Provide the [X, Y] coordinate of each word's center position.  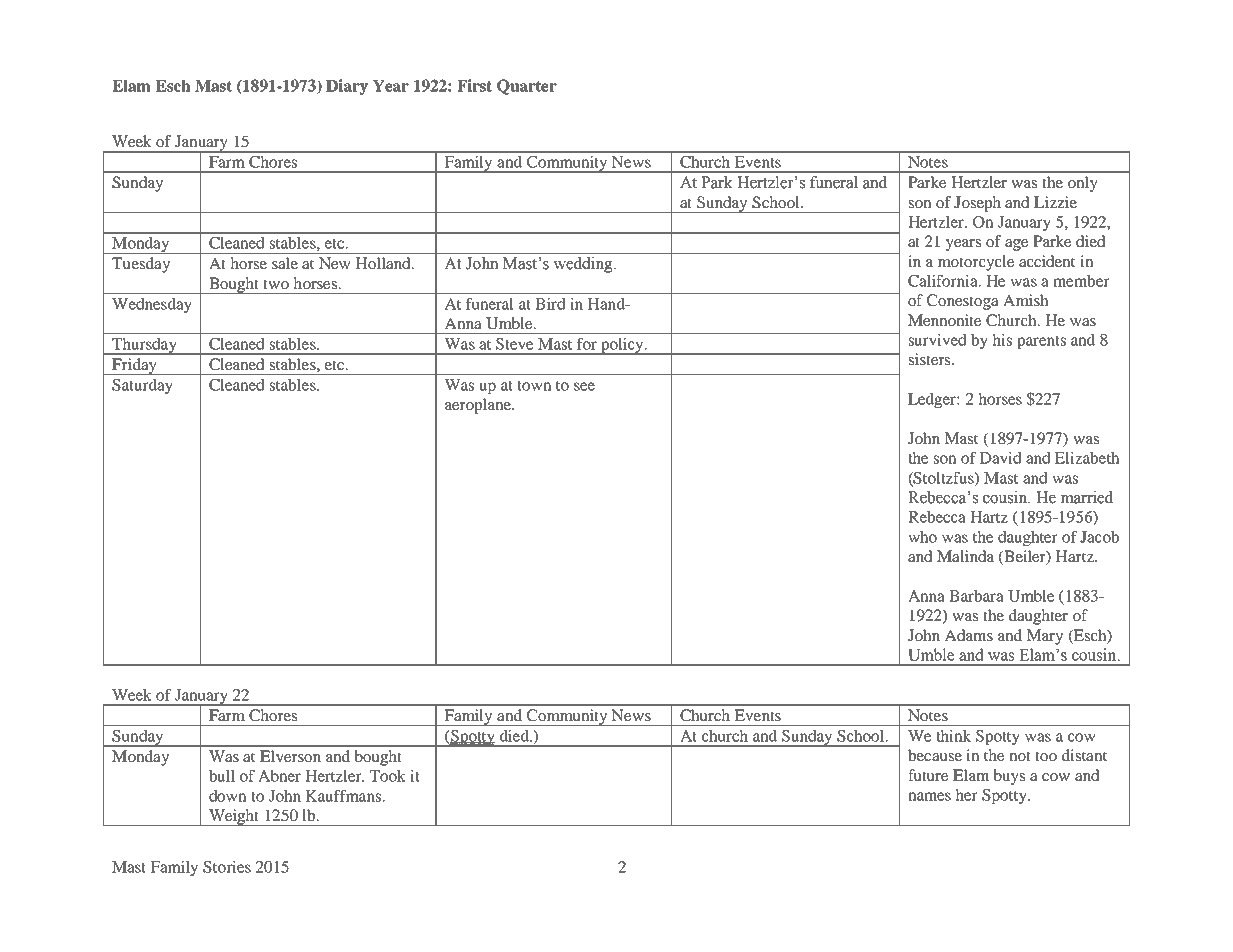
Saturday [142, 386]
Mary [1044, 637]
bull [222, 776]
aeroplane [479, 406]
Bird [550, 304]
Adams [969, 635]
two [276, 284]
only [1083, 184]
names [929, 796]
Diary [347, 87]
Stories [227, 867]
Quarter [527, 87]
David [1001, 458]
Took [388, 776]
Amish [1026, 300]
